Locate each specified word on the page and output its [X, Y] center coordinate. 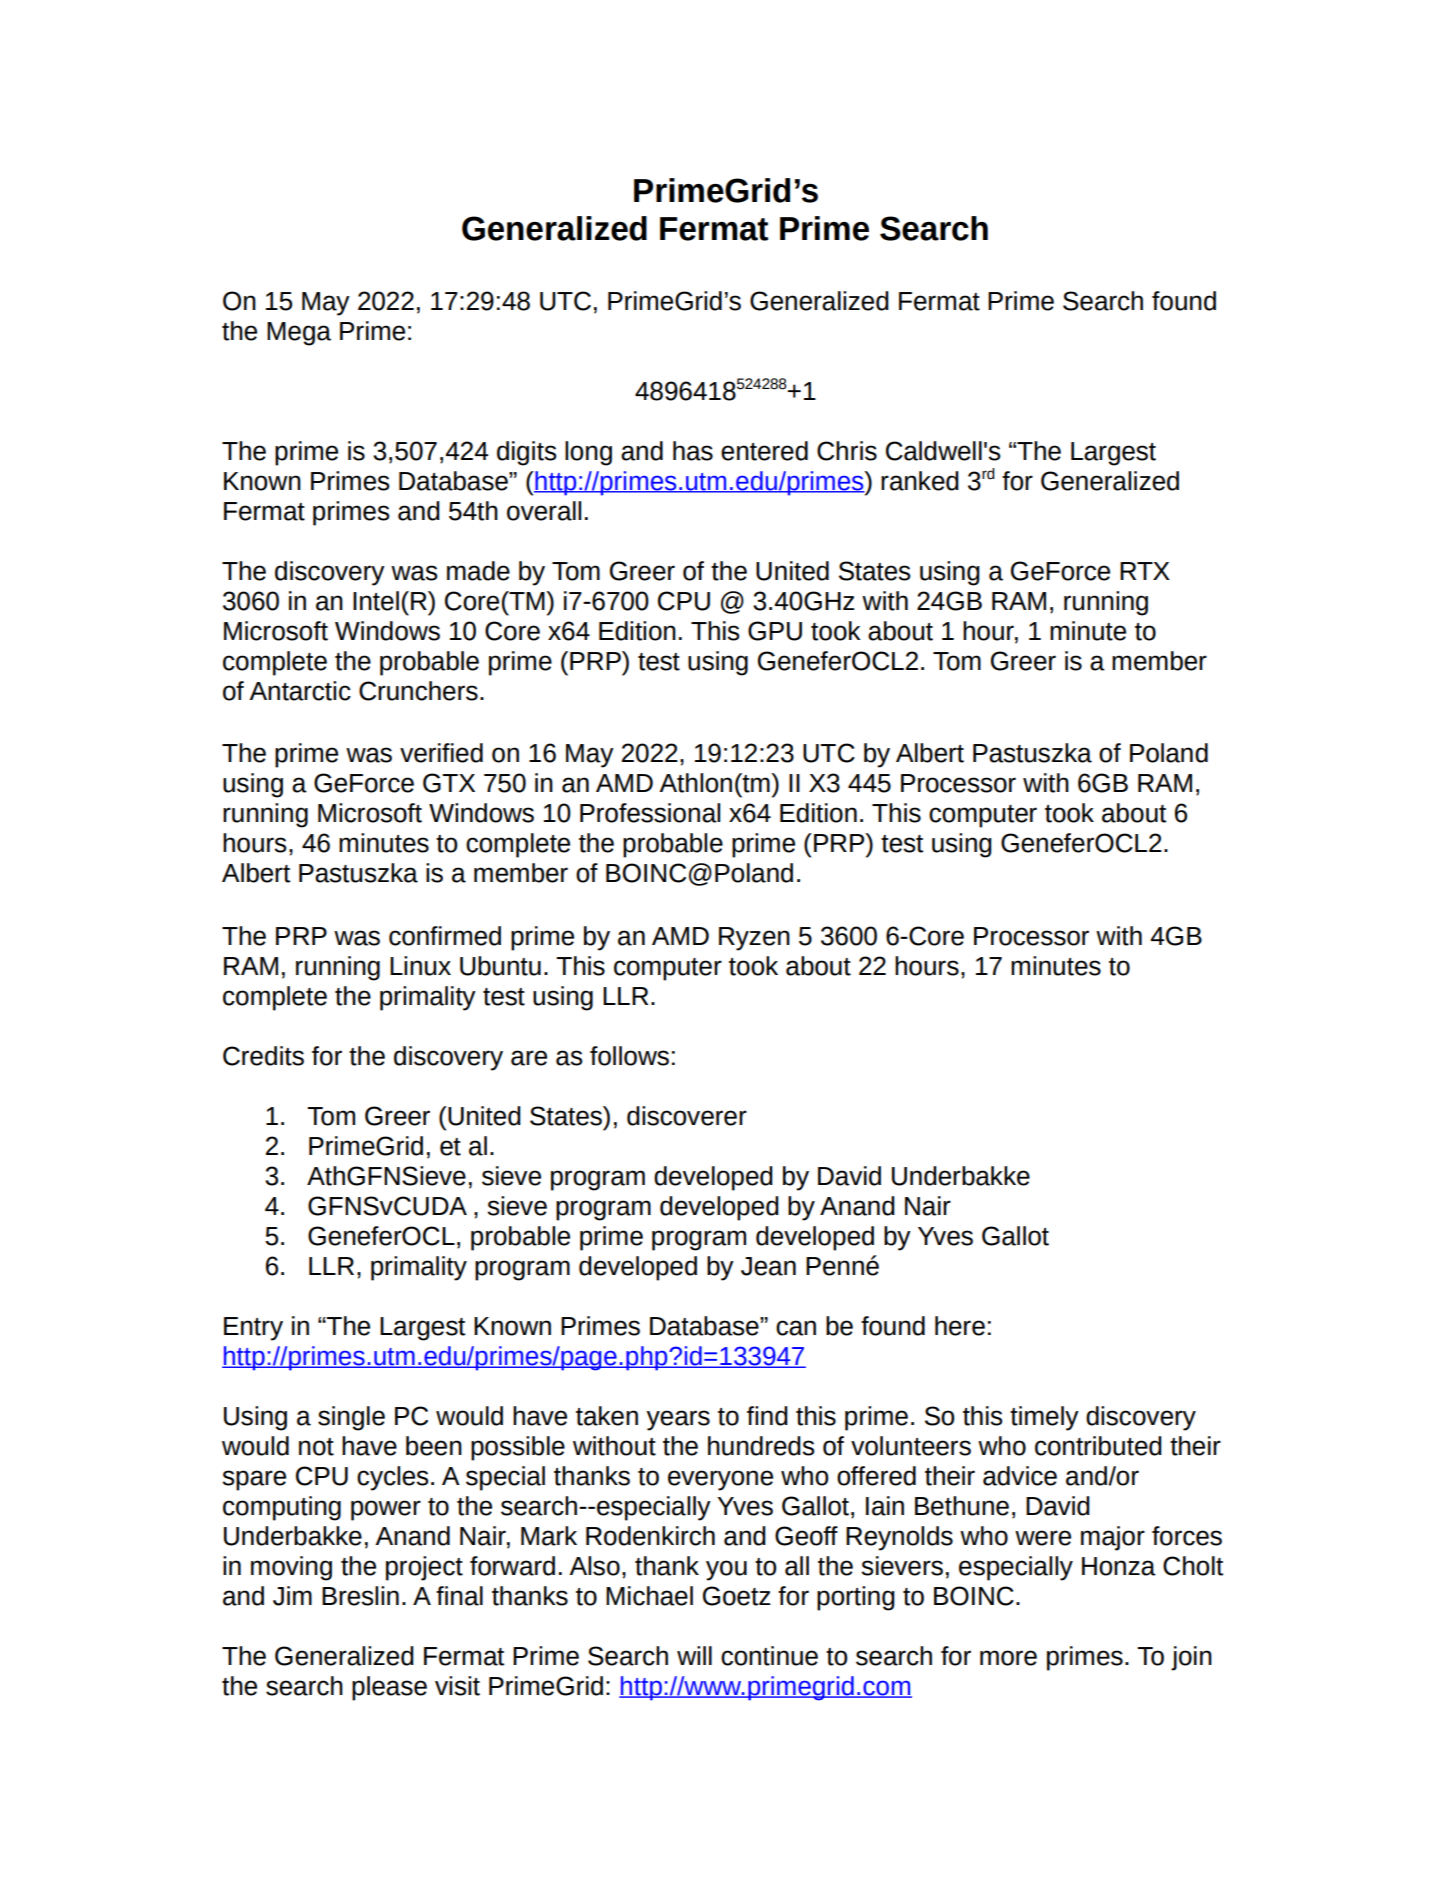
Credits [263, 1056]
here [960, 1326]
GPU [775, 631]
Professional [650, 813]
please [389, 1688]
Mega [299, 334]
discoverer [687, 1116]
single [351, 1418]
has [693, 451]
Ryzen [754, 939]
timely [1044, 1418]
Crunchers [418, 691]
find [767, 1416]
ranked [920, 481]
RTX [1145, 571]
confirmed [445, 936]
